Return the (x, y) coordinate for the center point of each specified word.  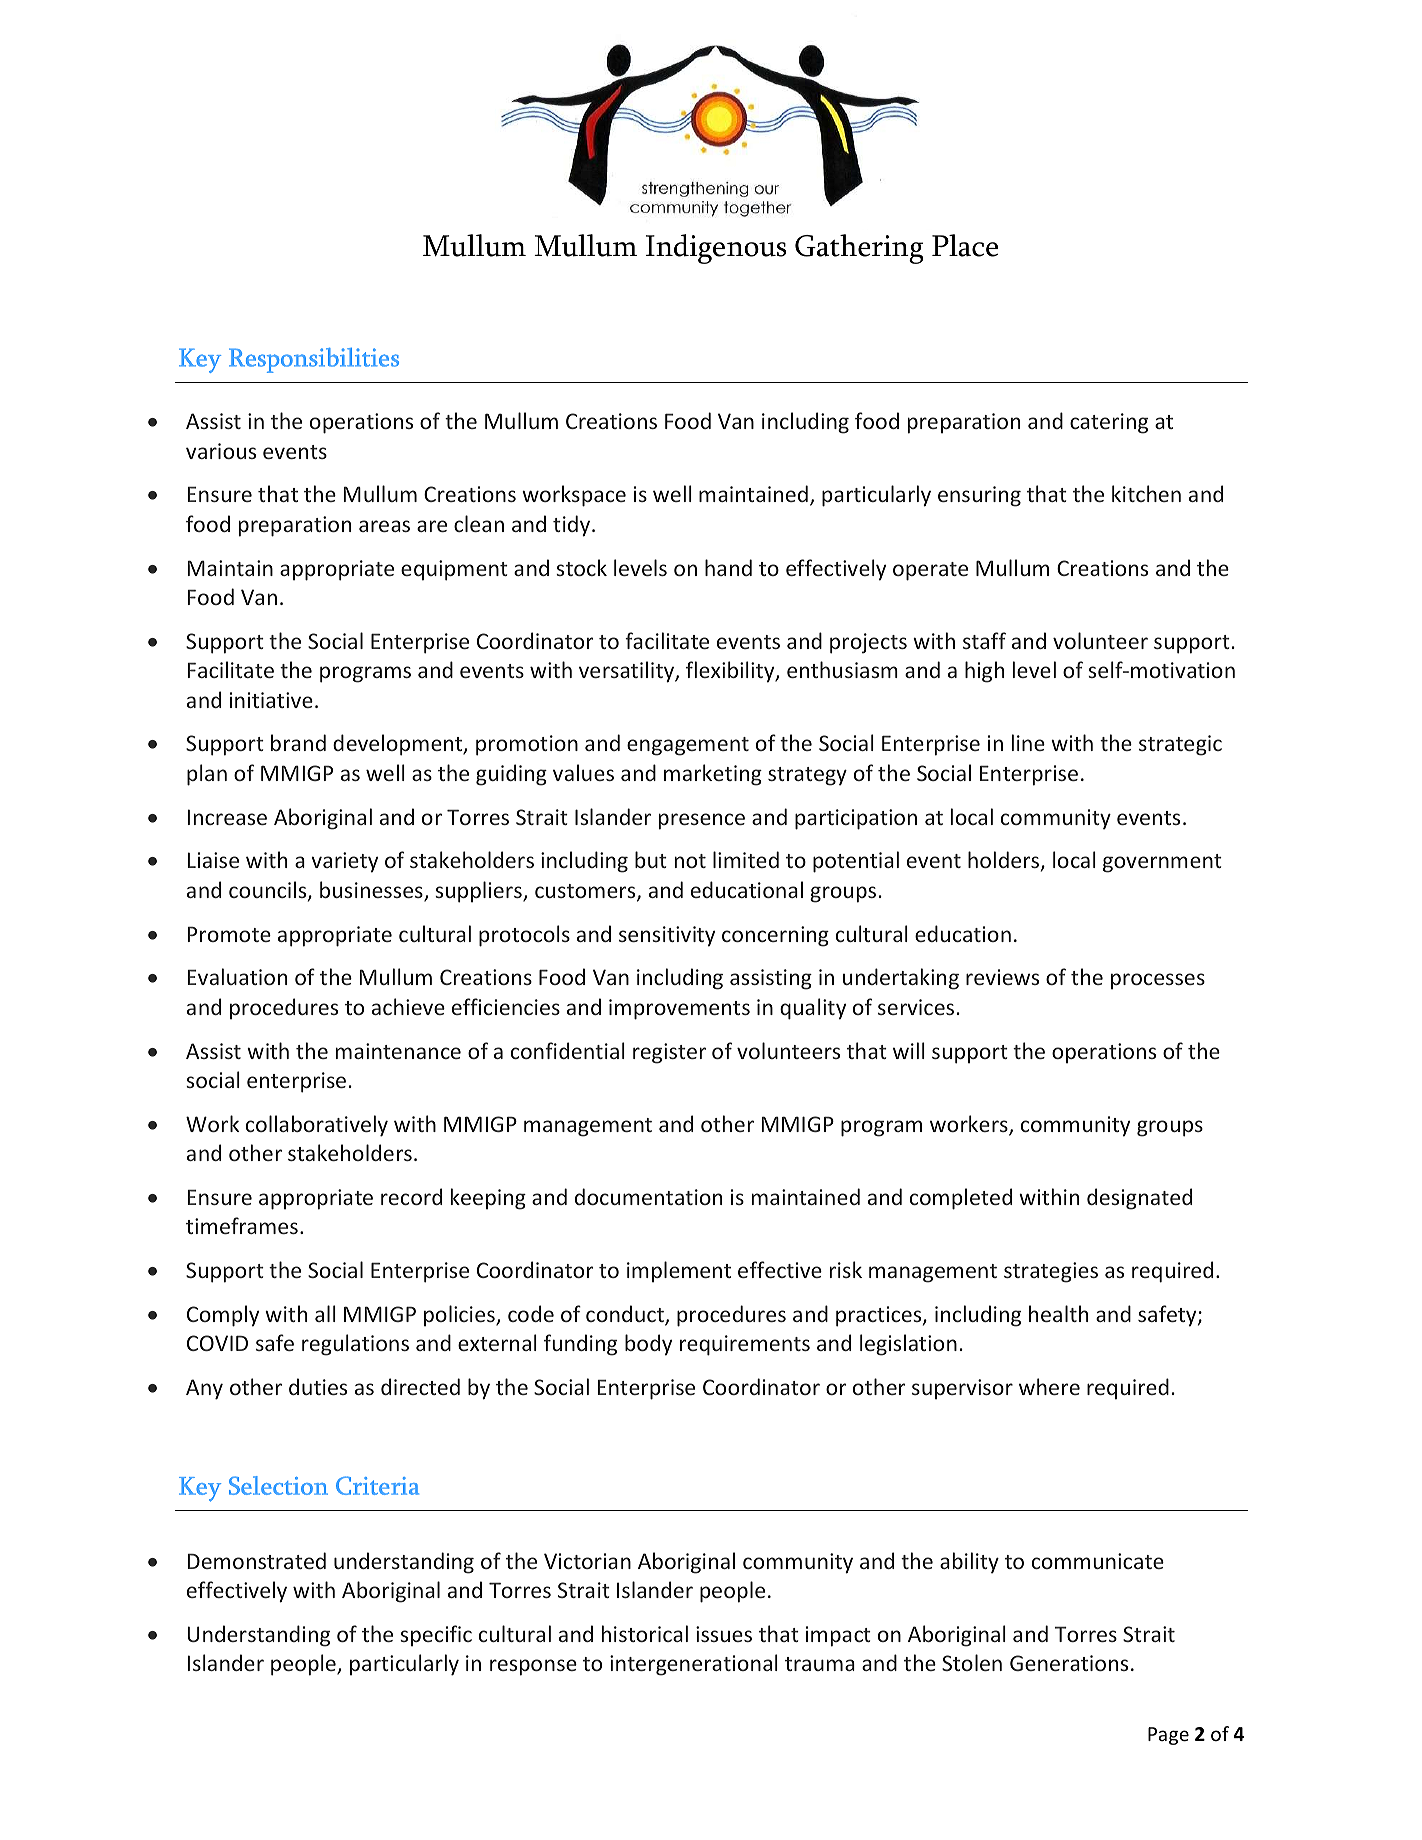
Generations (1069, 1663)
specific (436, 1636)
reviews (1002, 977)
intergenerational (694, 1665)
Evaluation (237, 976)
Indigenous (716, 249)
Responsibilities (314, 360)
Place (965, 245)
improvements (679, 1009)
